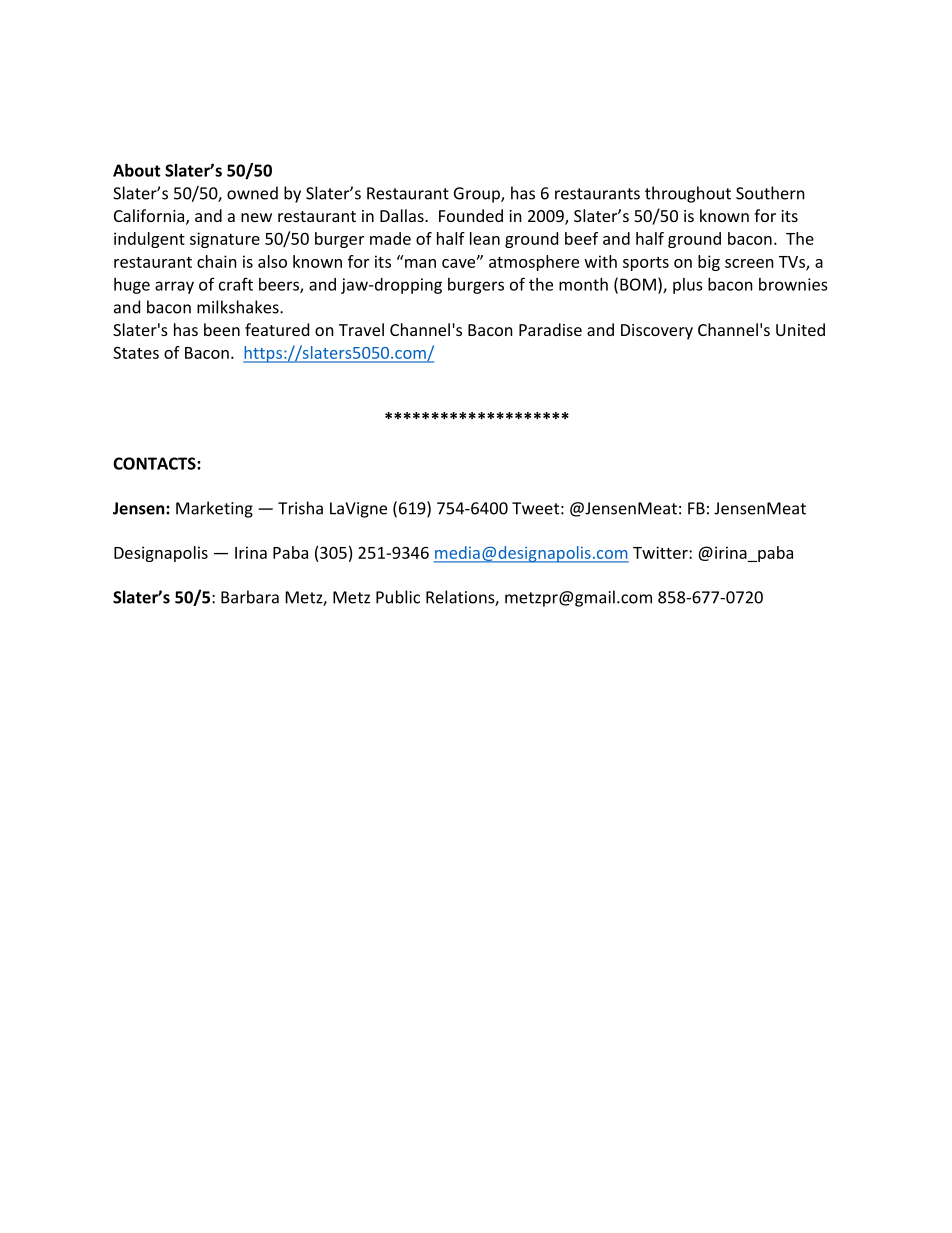 This screenshot has width=952, height=1233. I want to click on Paradise, so click(550, 329).
